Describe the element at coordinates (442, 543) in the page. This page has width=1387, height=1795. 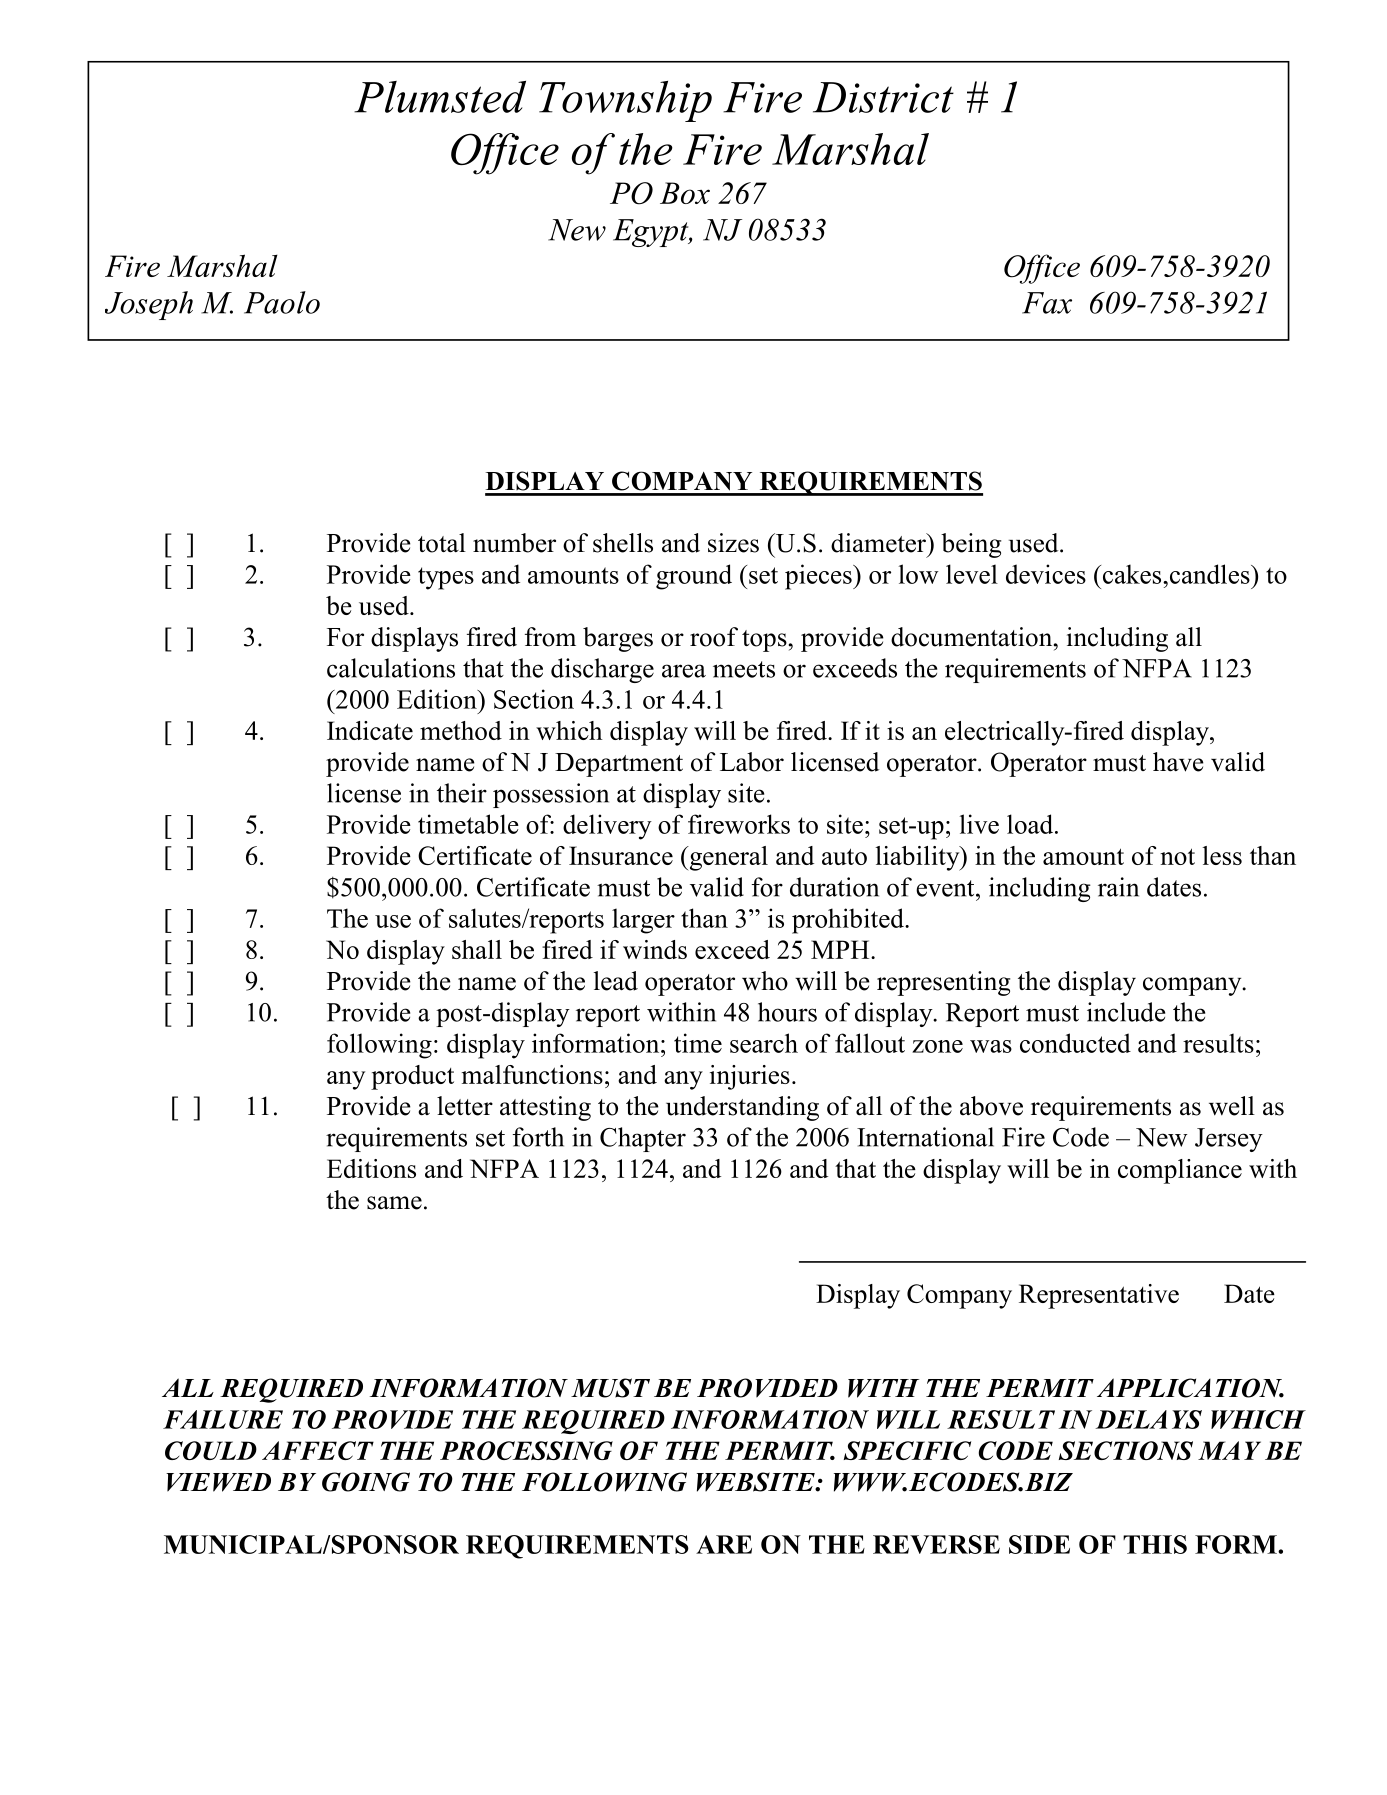
I see `total` at that location.
